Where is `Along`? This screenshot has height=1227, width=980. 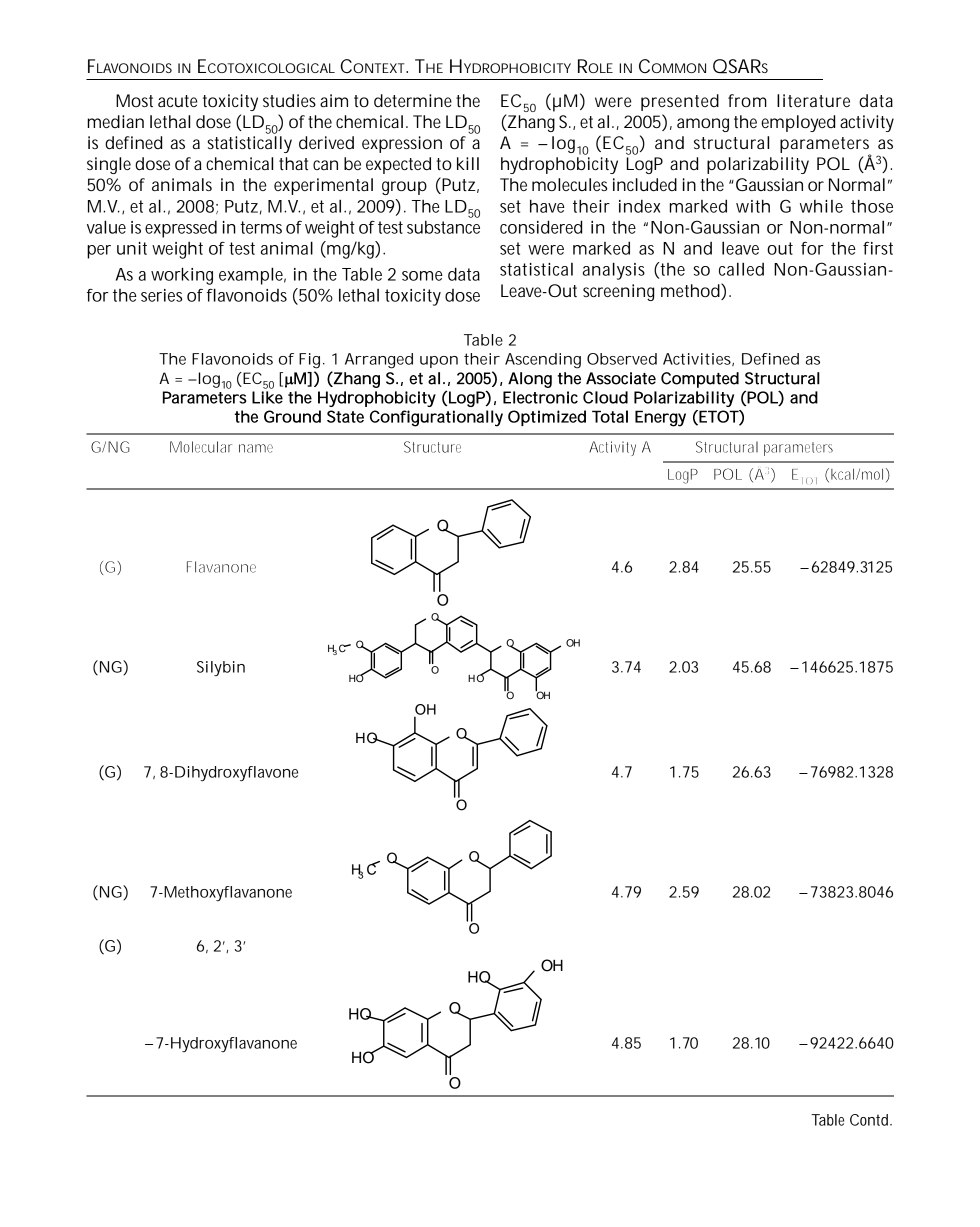 Along is located at coordinates (530, 380).
